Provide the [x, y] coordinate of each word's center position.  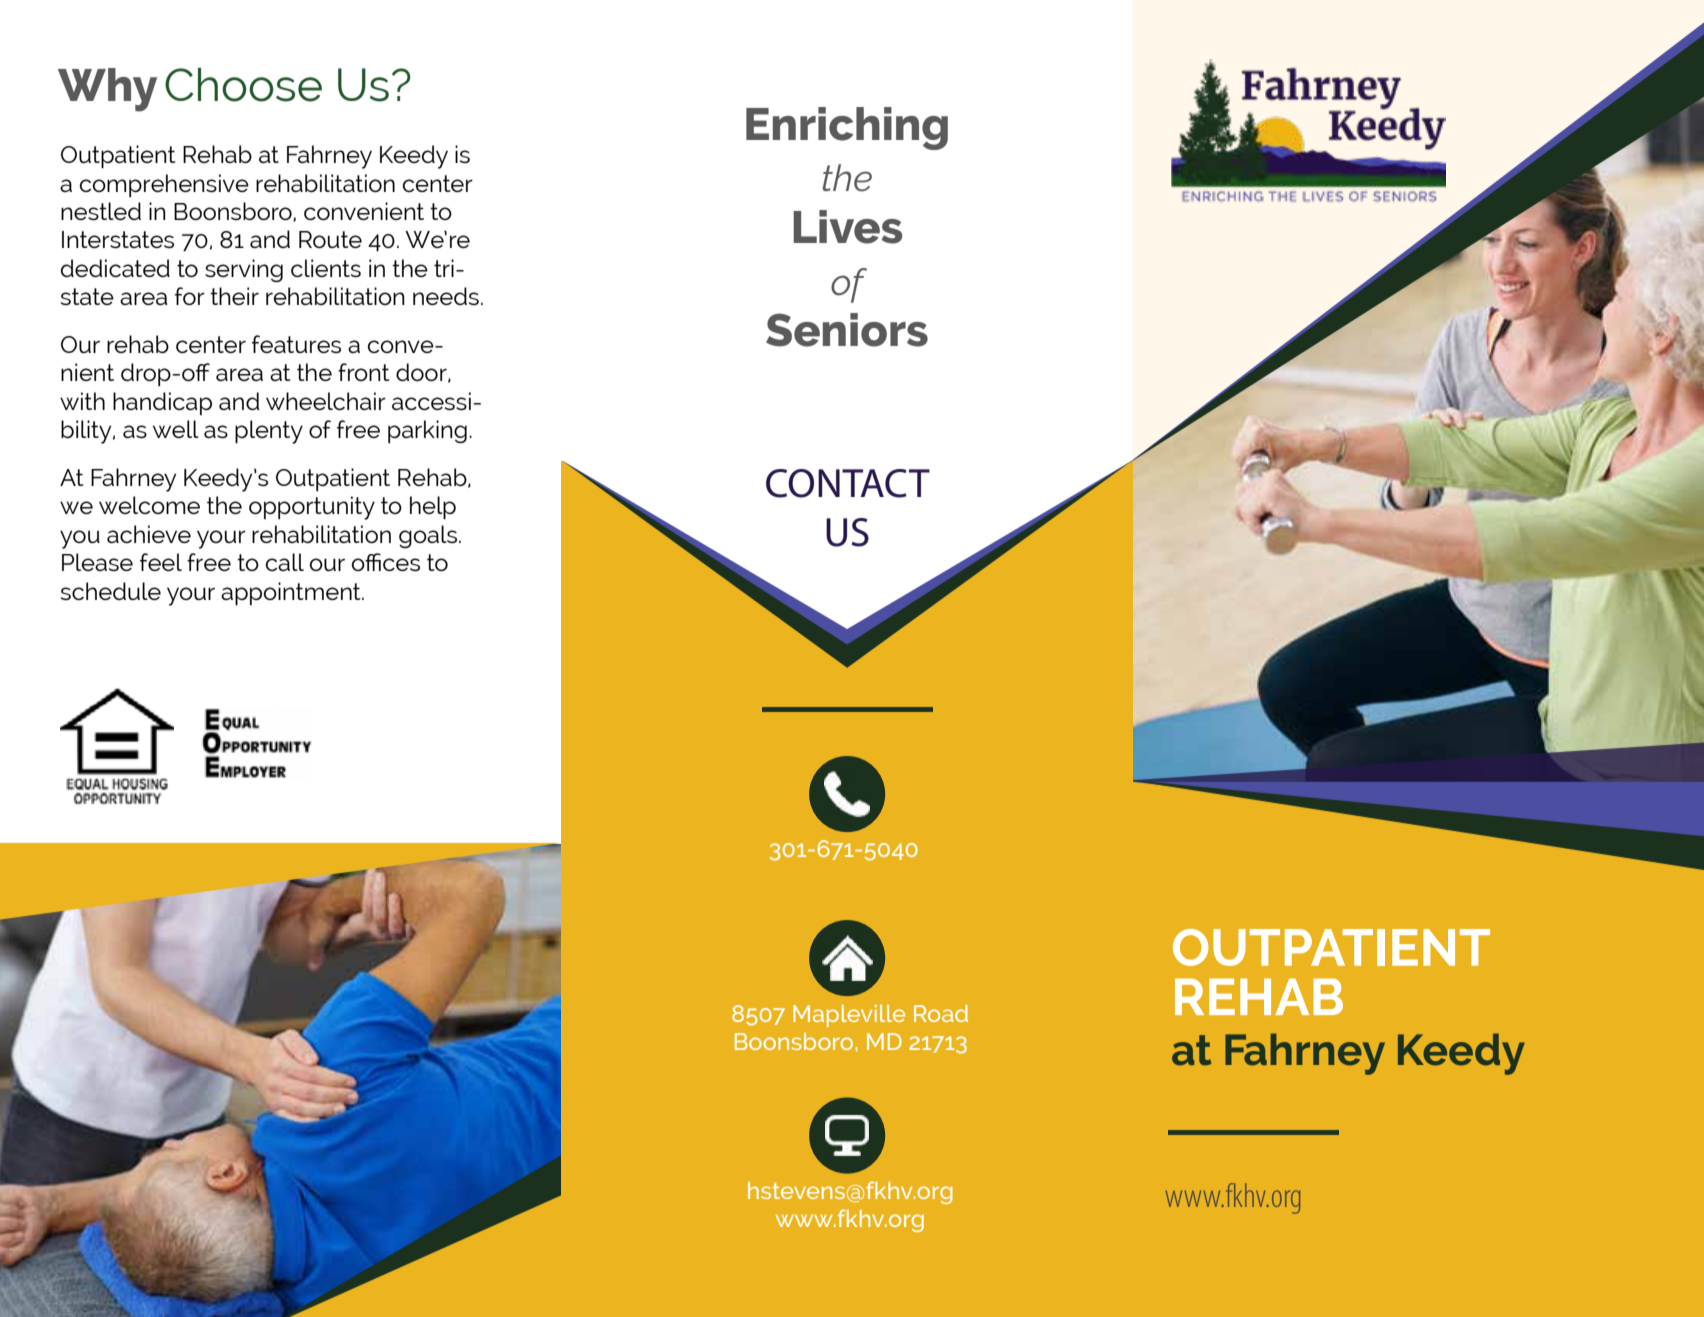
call [285, 562]
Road [941, 1013]
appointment [292, 593]
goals [429, 536]
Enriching [847, 128]
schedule [111, 591]
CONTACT [848, 483]
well [176, 429]
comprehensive [164, 185]
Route [330, 239]
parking [427, 431]
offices [386, 562]
